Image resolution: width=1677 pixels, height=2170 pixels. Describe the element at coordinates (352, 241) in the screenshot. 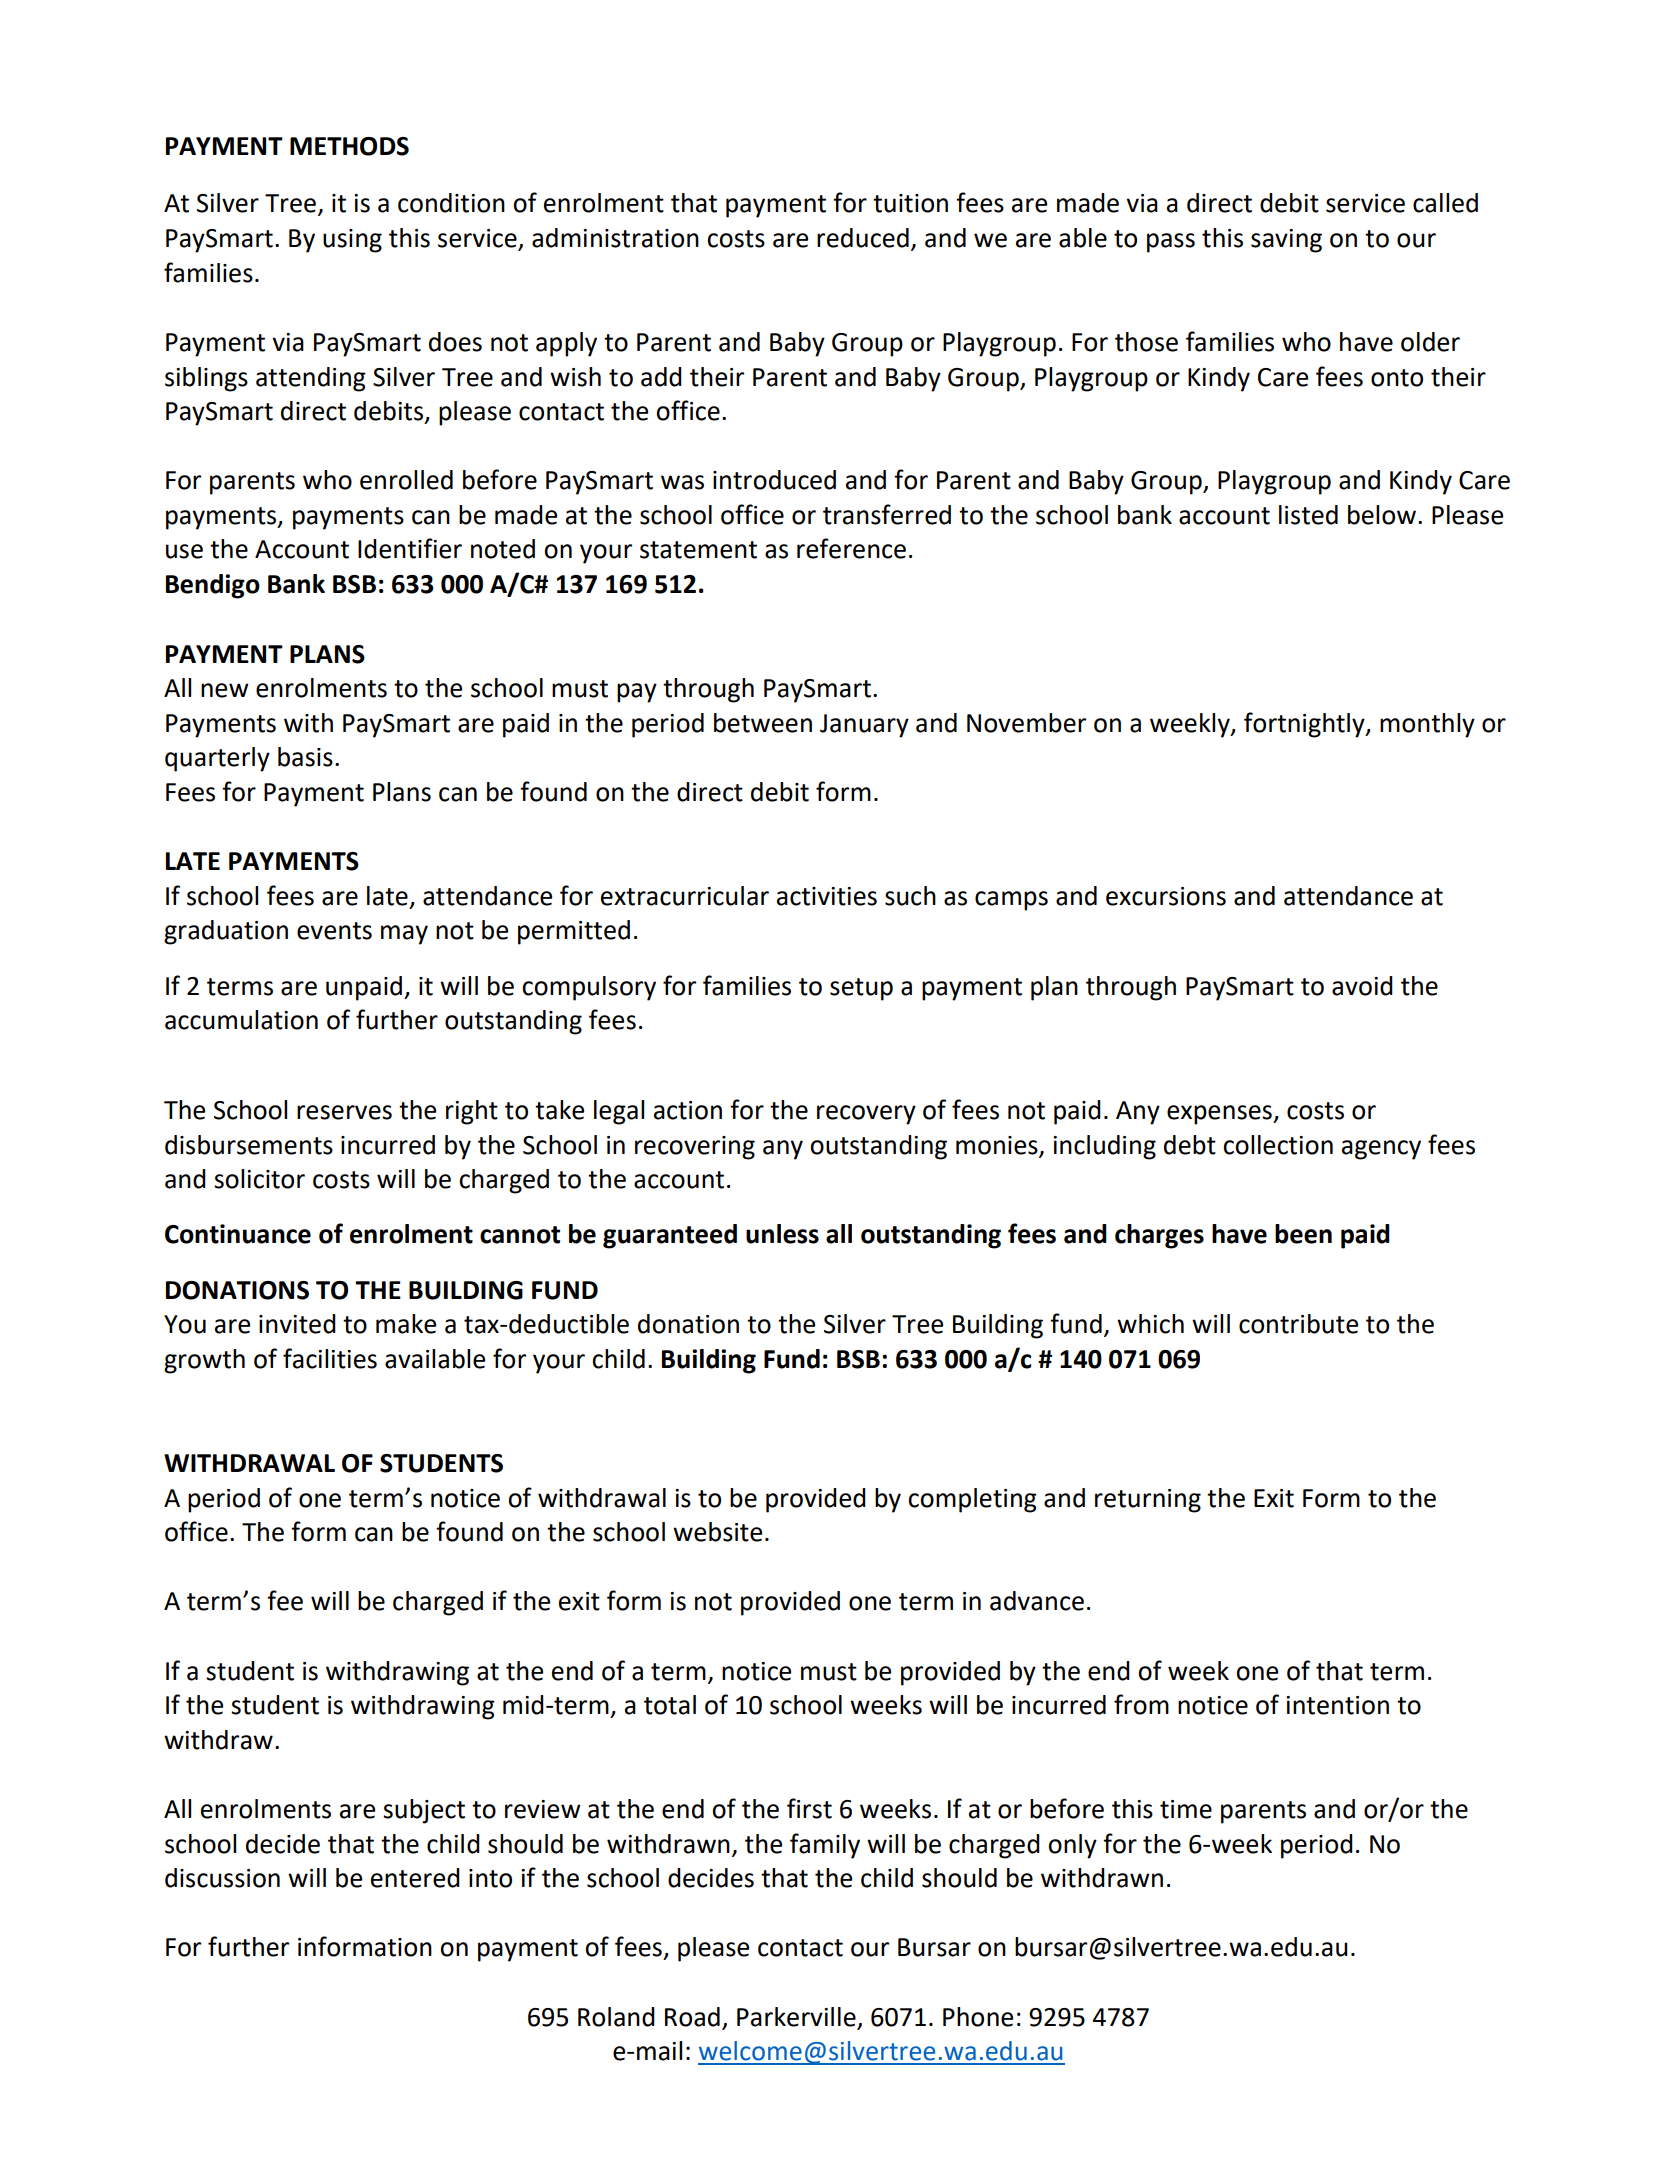

I see `using` at that location.
